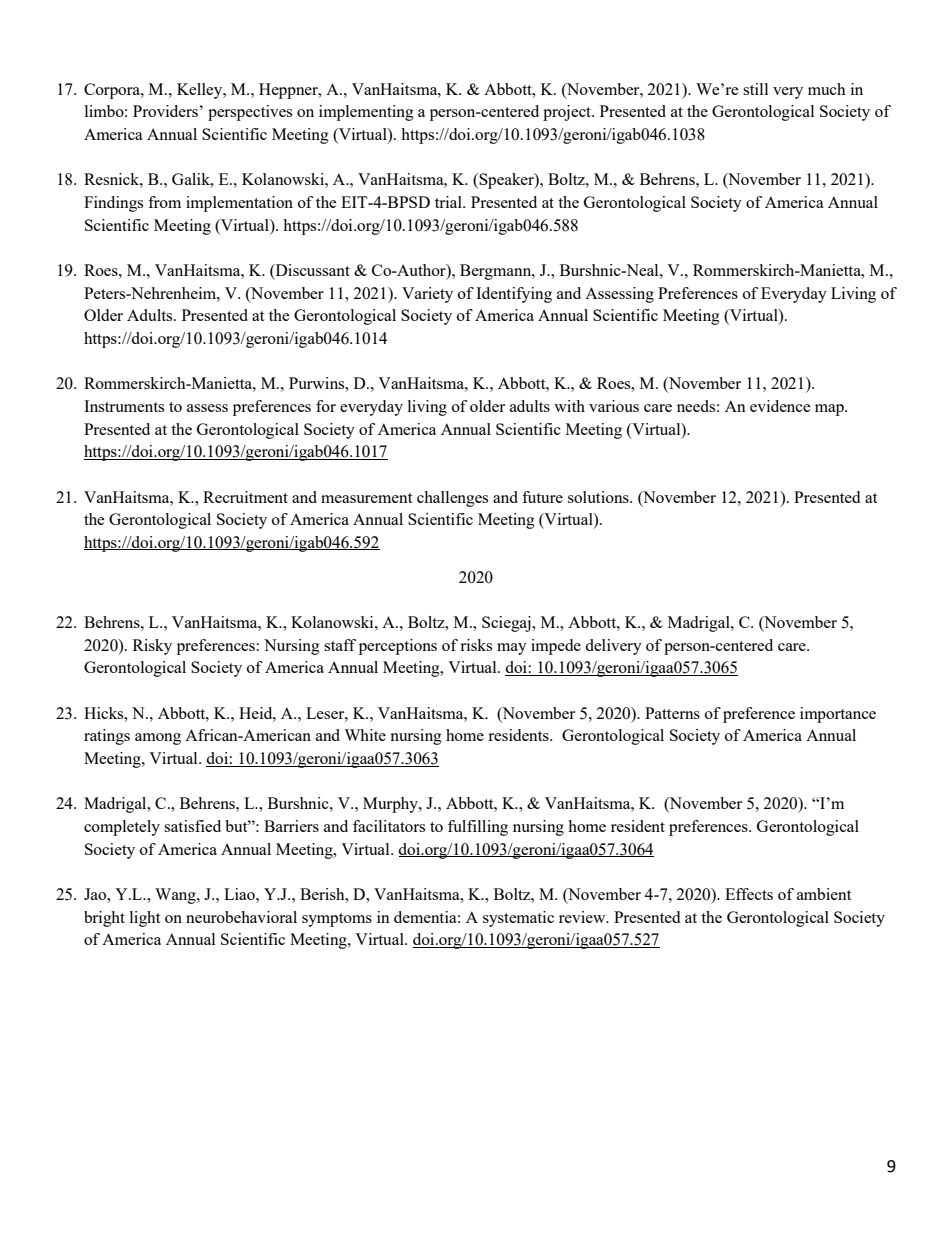 This screenshot has height=1233, width=952. Describe the element at coordinates (165, 111) in the screenshot. I see `Providers` at that location.
